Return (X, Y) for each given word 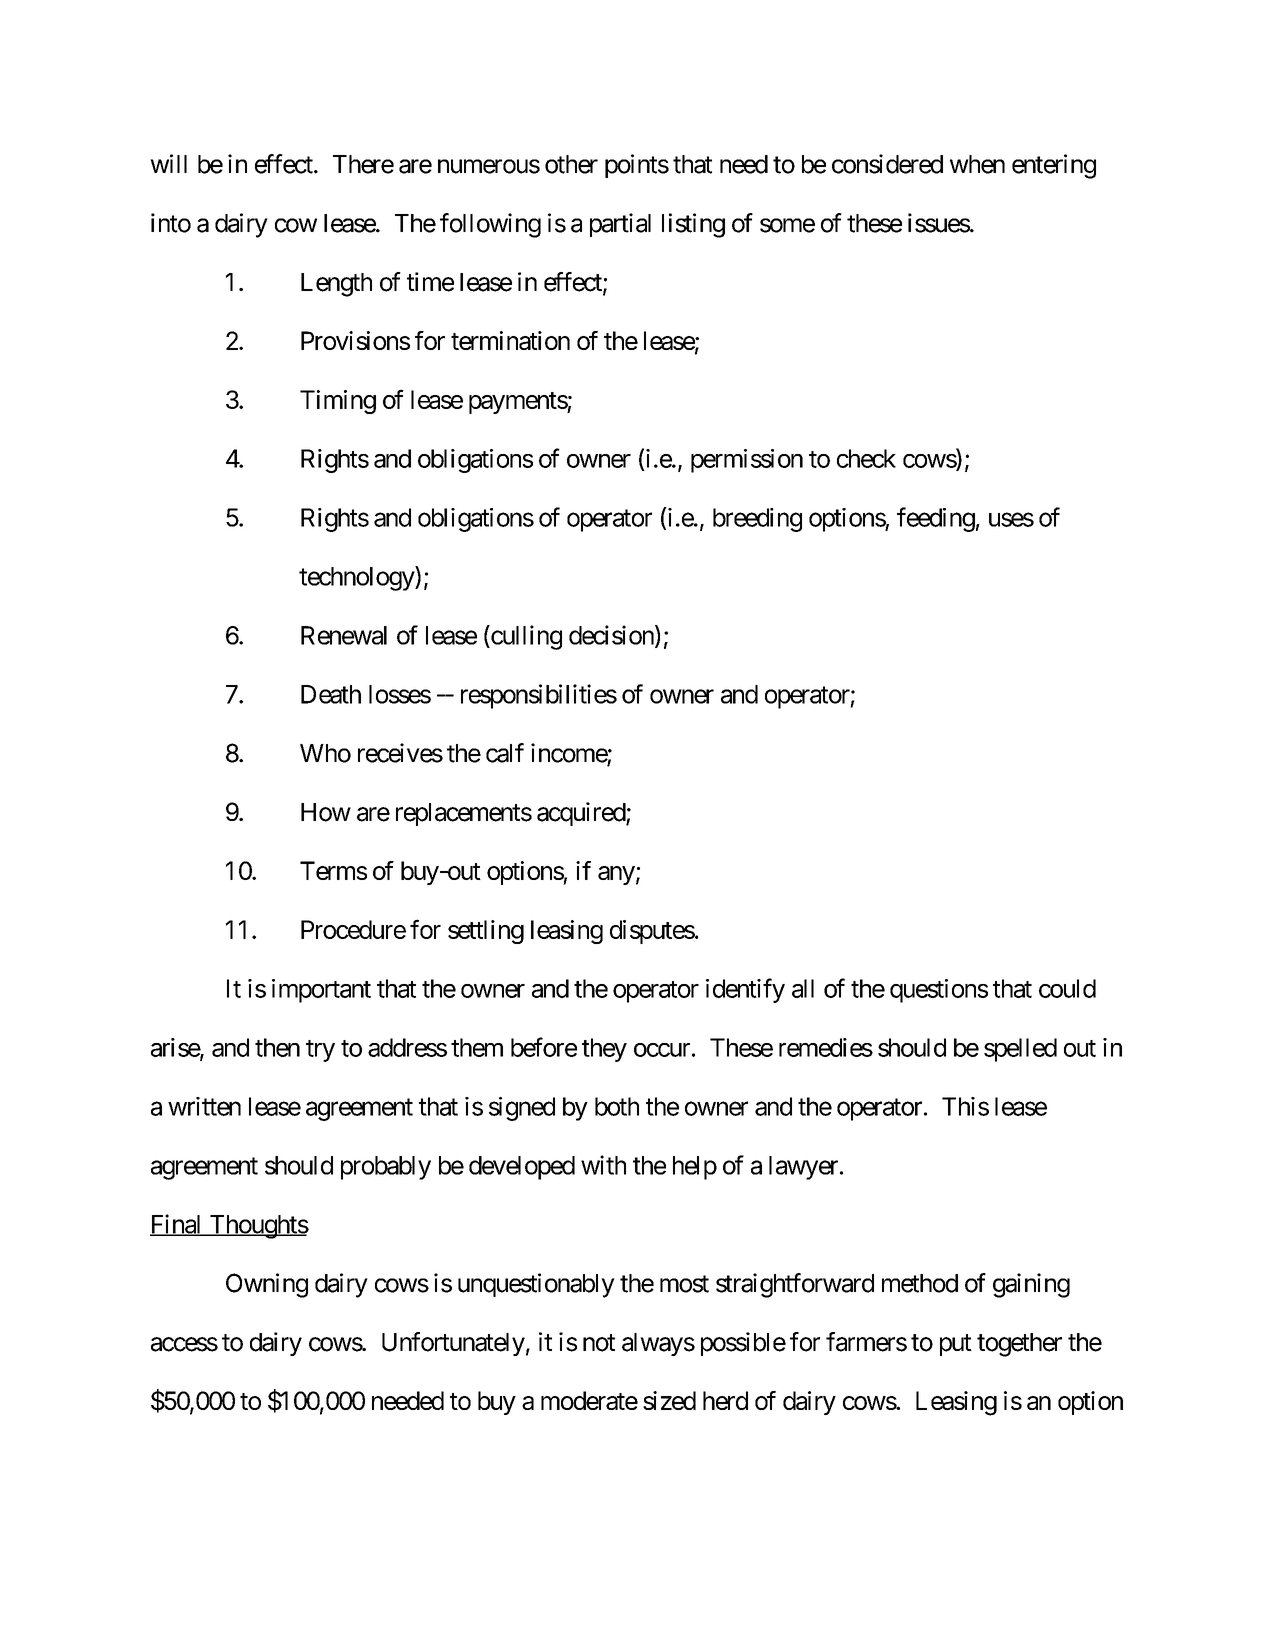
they (604, 1050)
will (168, 163)
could (1067, 988)
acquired (582, 814)
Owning (267, 1285)
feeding (936, 519)
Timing (338, 402)
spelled (1020, 1050)
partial (620, 225)
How (326, 812)
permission (747, 461)
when (977, 164)
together (1019, 1345)
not (599, 1343)
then (277, 1047)
